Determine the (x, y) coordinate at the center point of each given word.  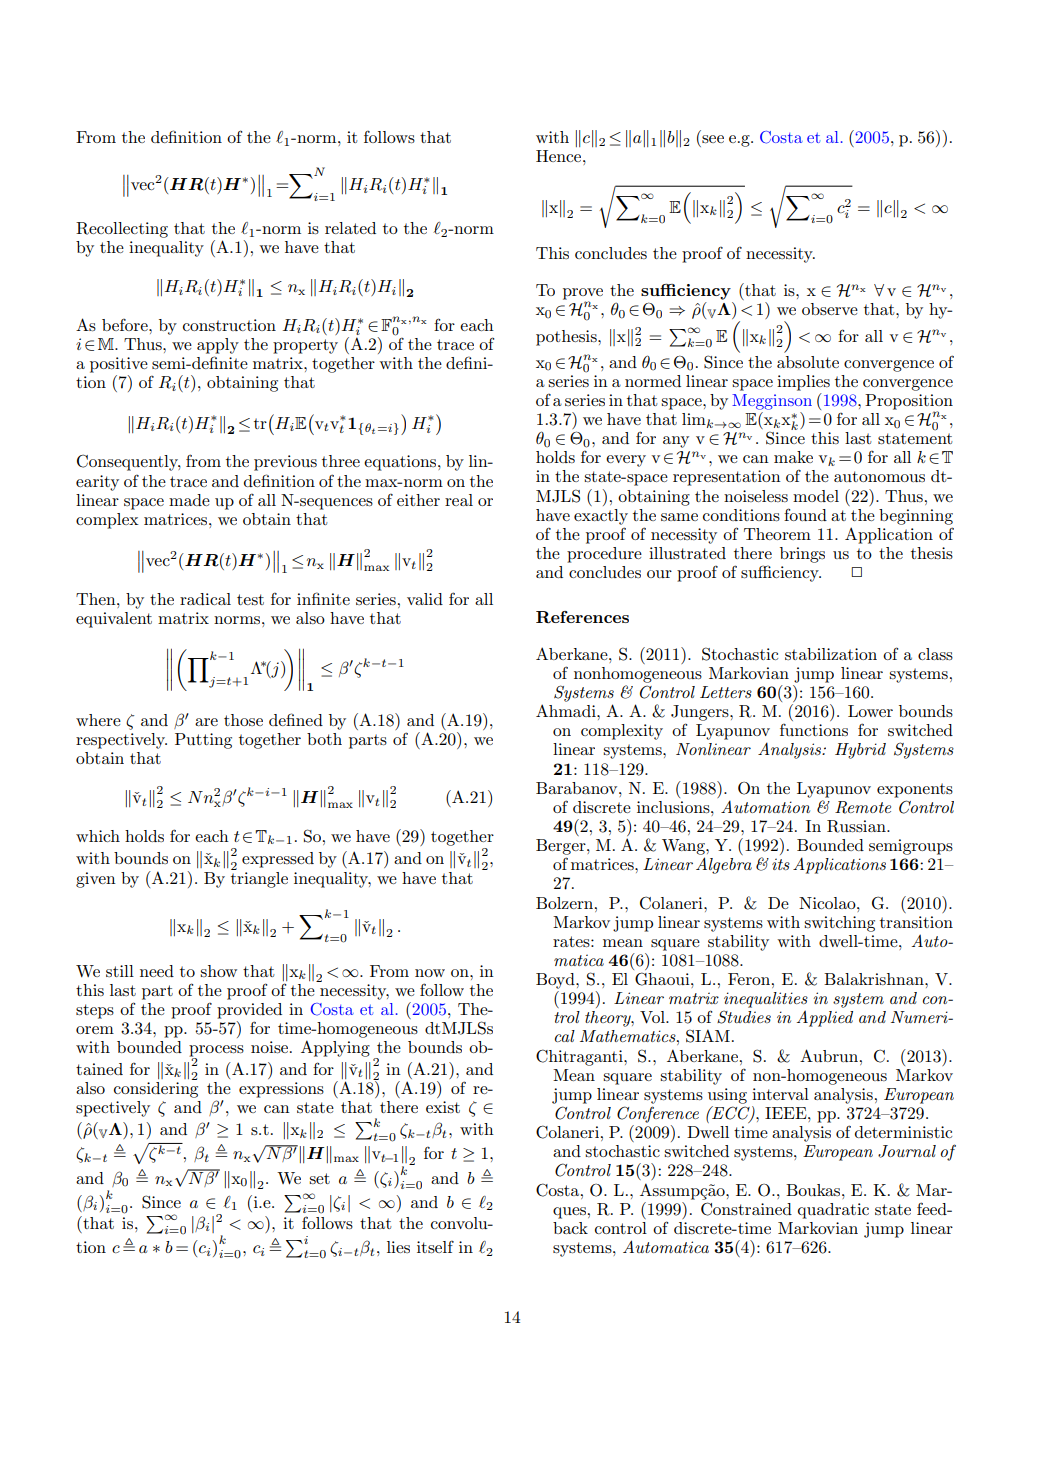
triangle (259, 878)
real (459, 500)
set (319, 1178)
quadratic (833, 1211)
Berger (562, 847)
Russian (857, 826)
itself (435, 1247)
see (713, 139)
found (805, 514)
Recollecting (122, 230)
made (189, 500)
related (350, 228)
